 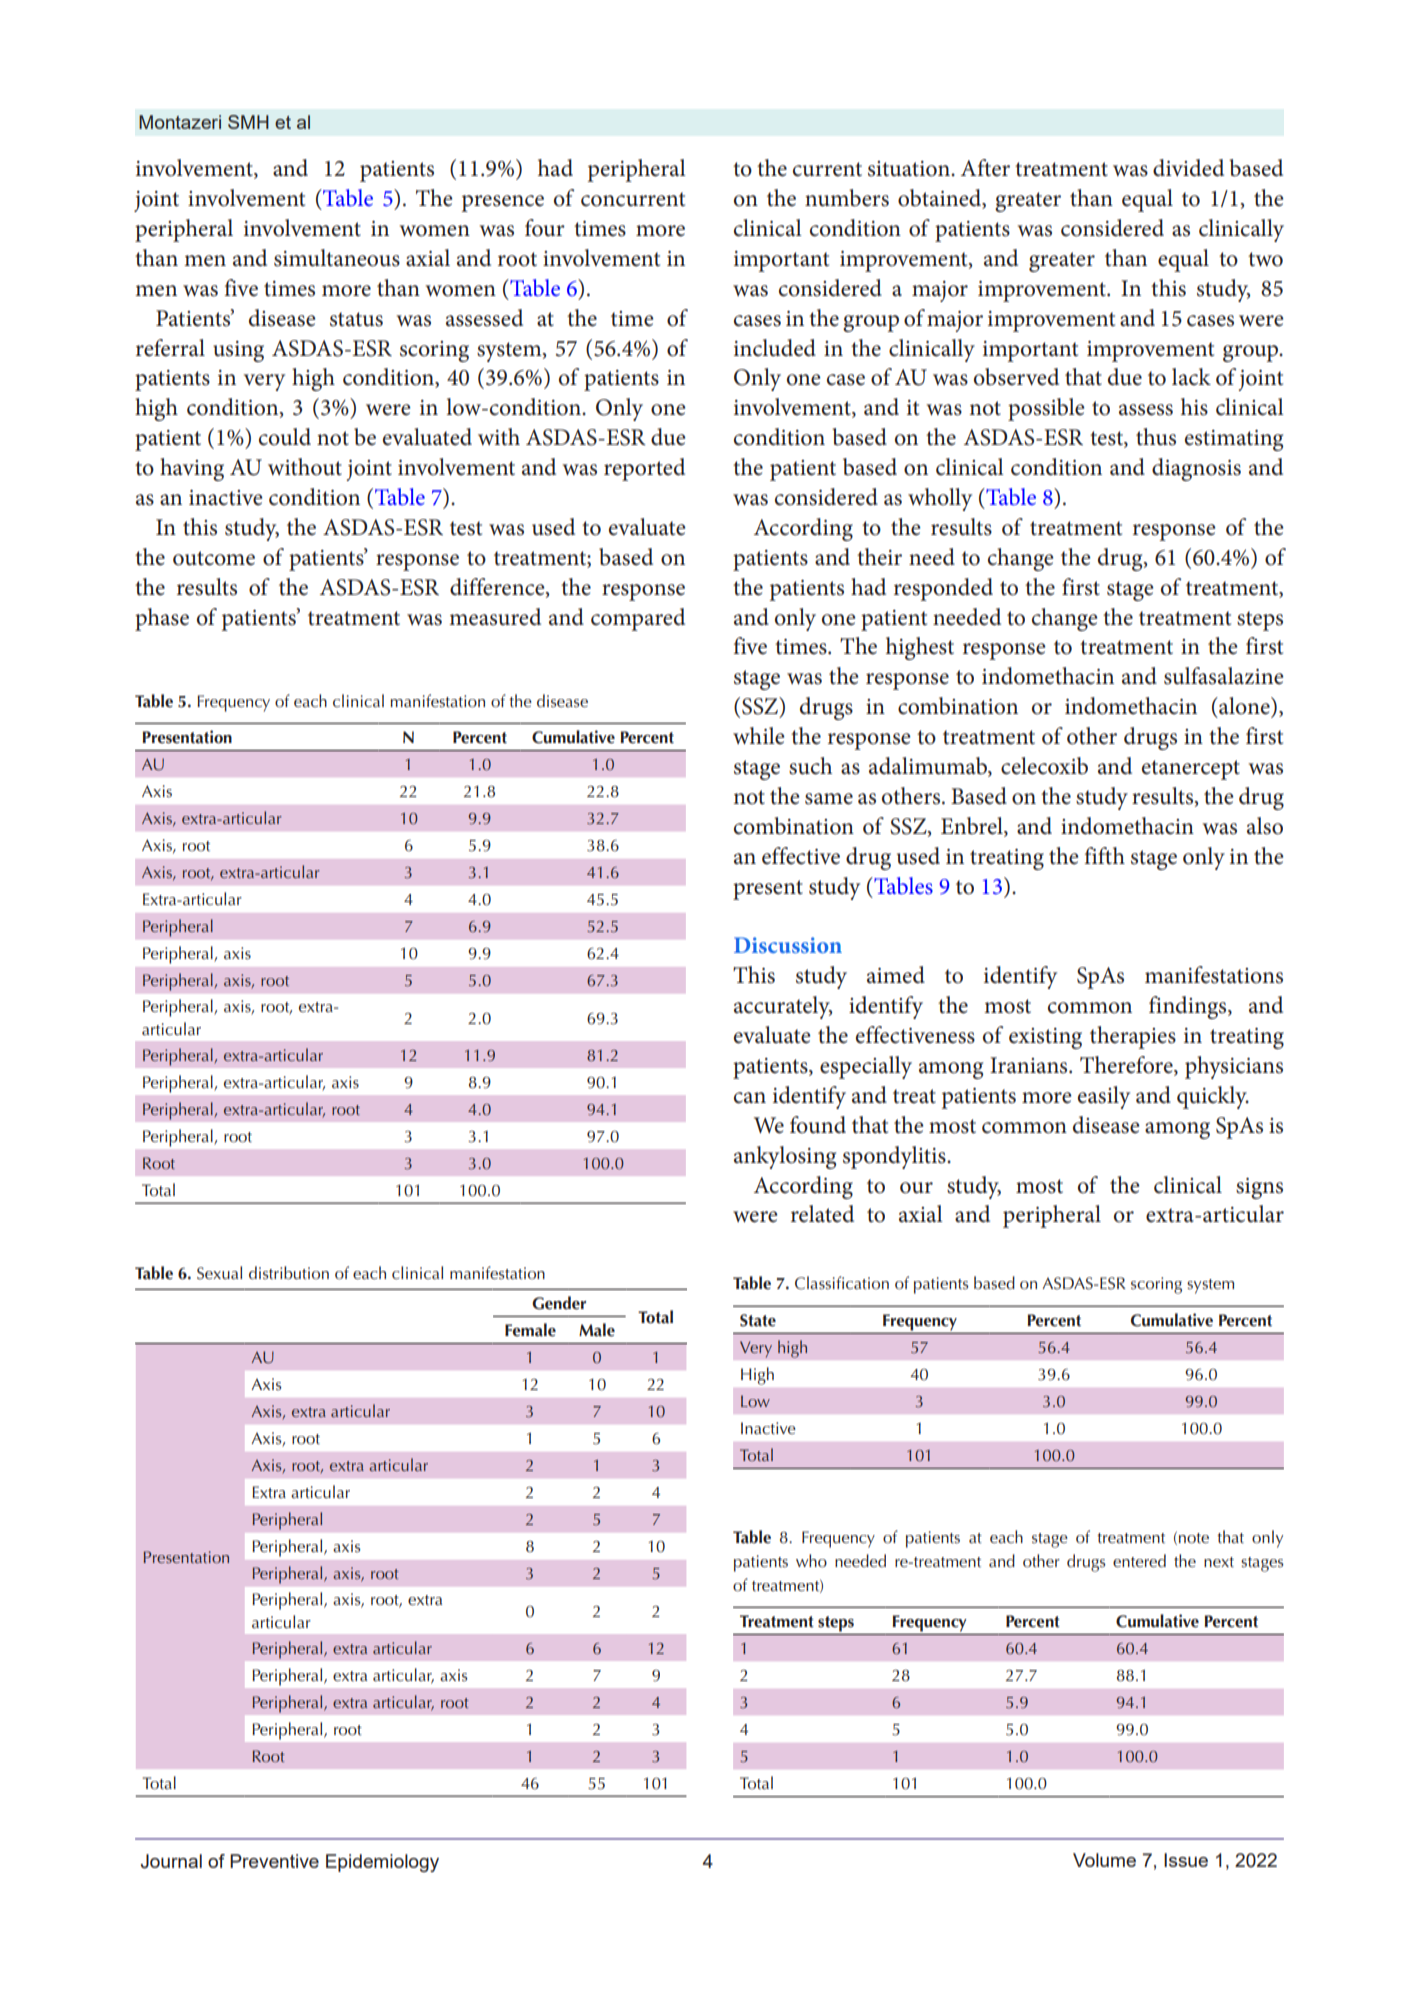 What do you see at coordinates (162, 619) in the screenshot?
I see `phase` at bounding box center [162, 619].
